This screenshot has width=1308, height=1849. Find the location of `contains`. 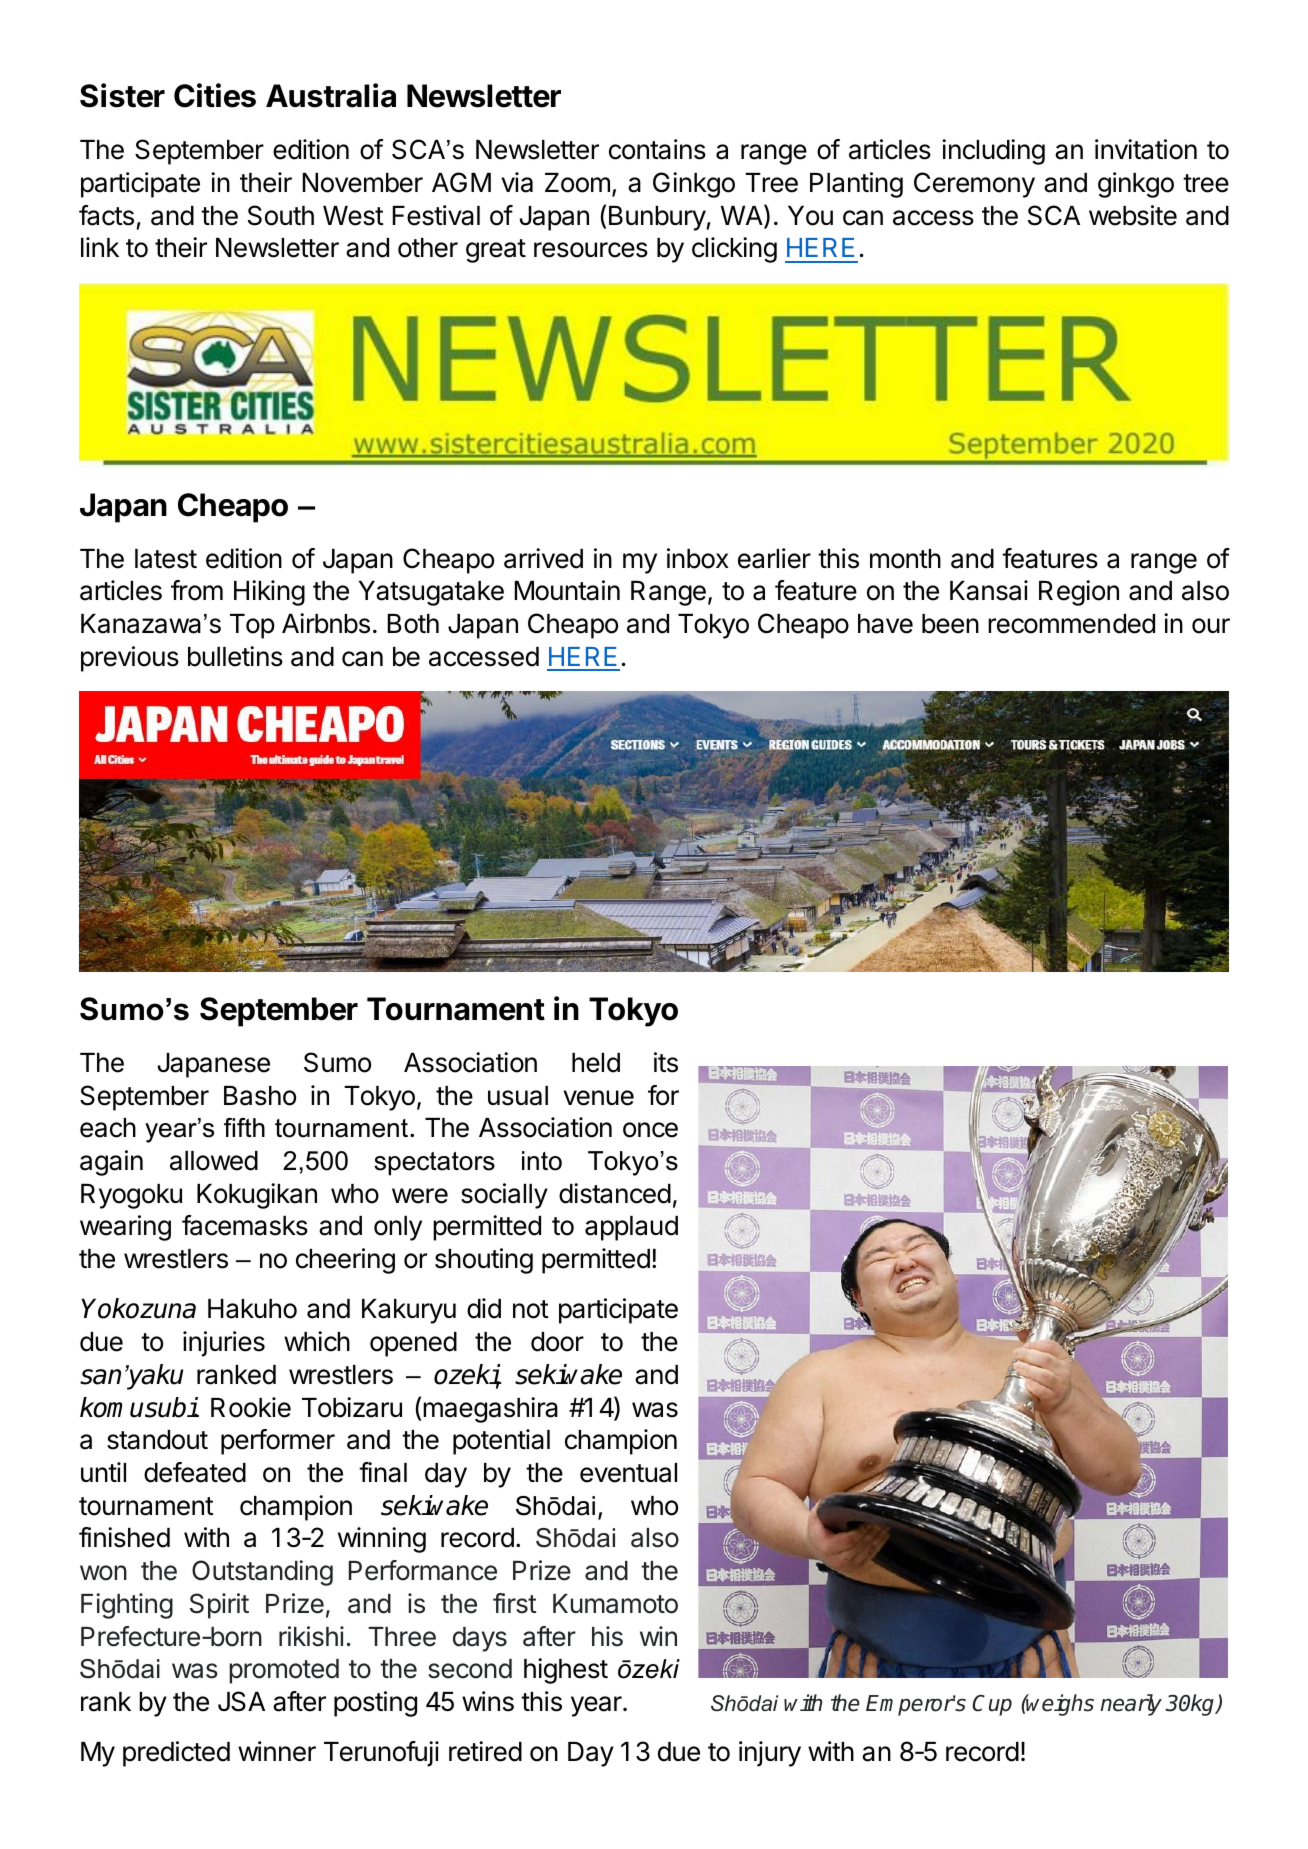

contains is located at coordinates (657, 149).
